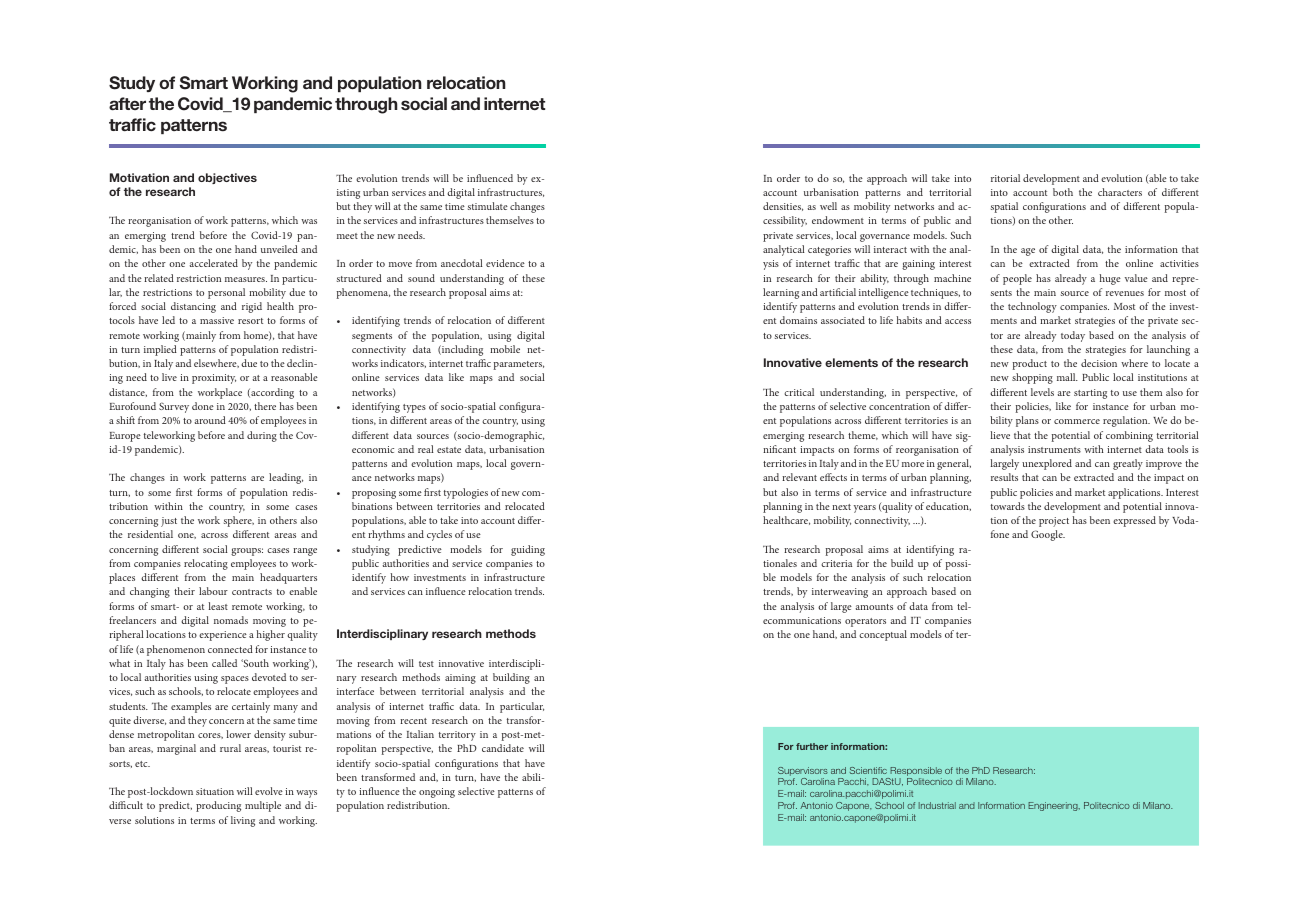  Describe the element at coordinates (519, 365) in the screenshot. I see `parameters` at that location.
